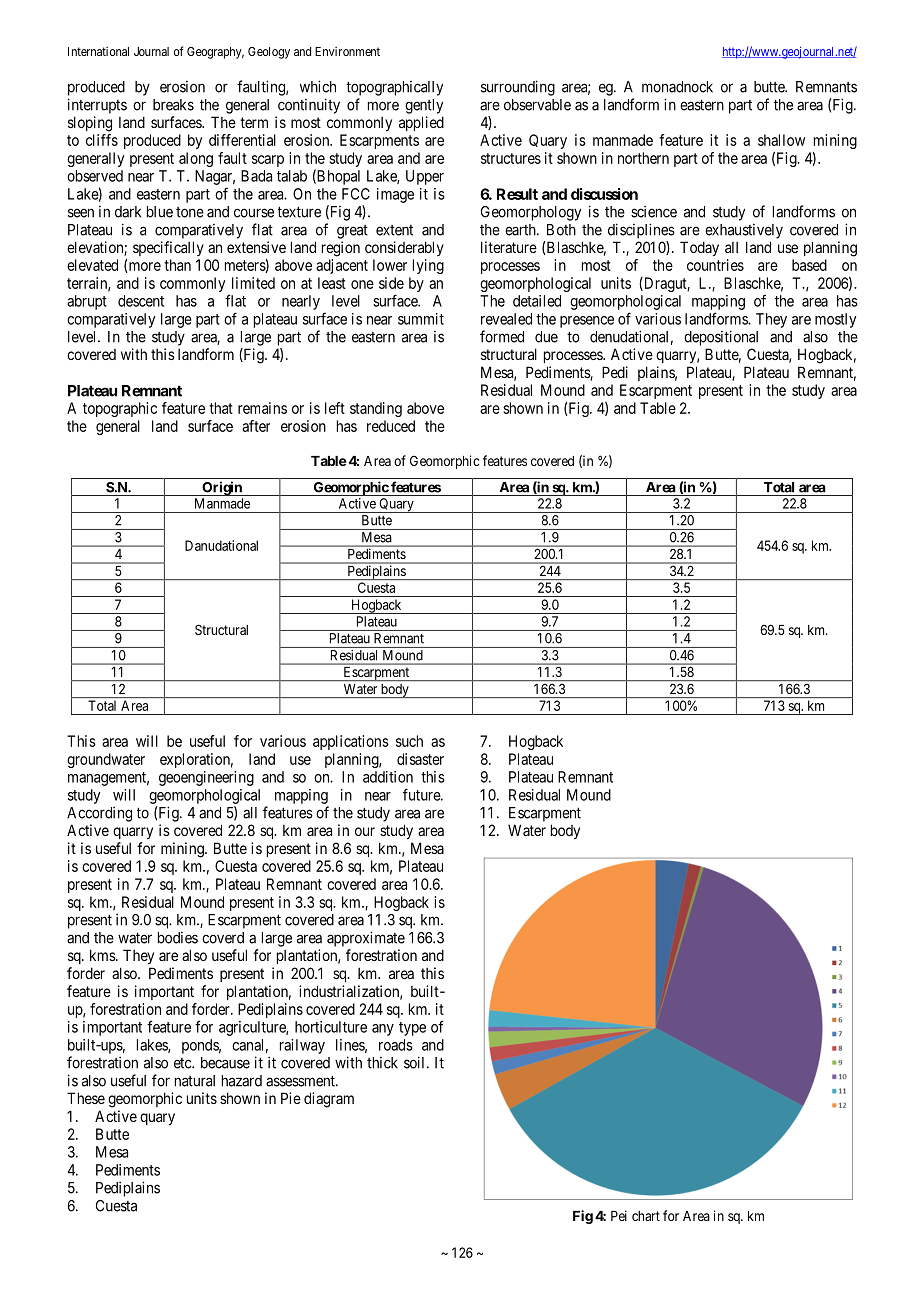 Image resolution: width=924 pixels, height=1307 pixels. I want to click on diagram, so click(329, 1100).
